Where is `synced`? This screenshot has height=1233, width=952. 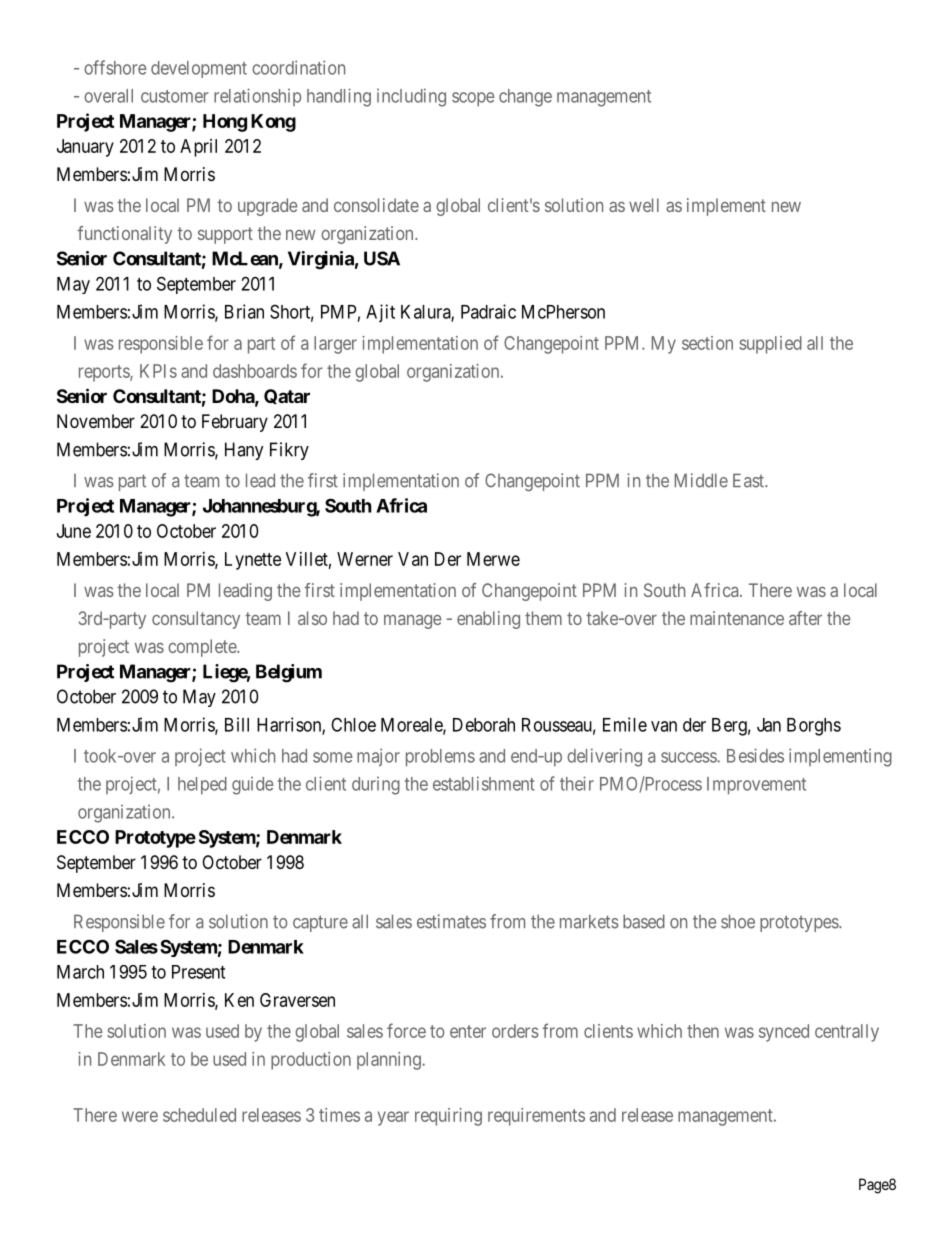 synced is located at coordinates (784, 1033).
